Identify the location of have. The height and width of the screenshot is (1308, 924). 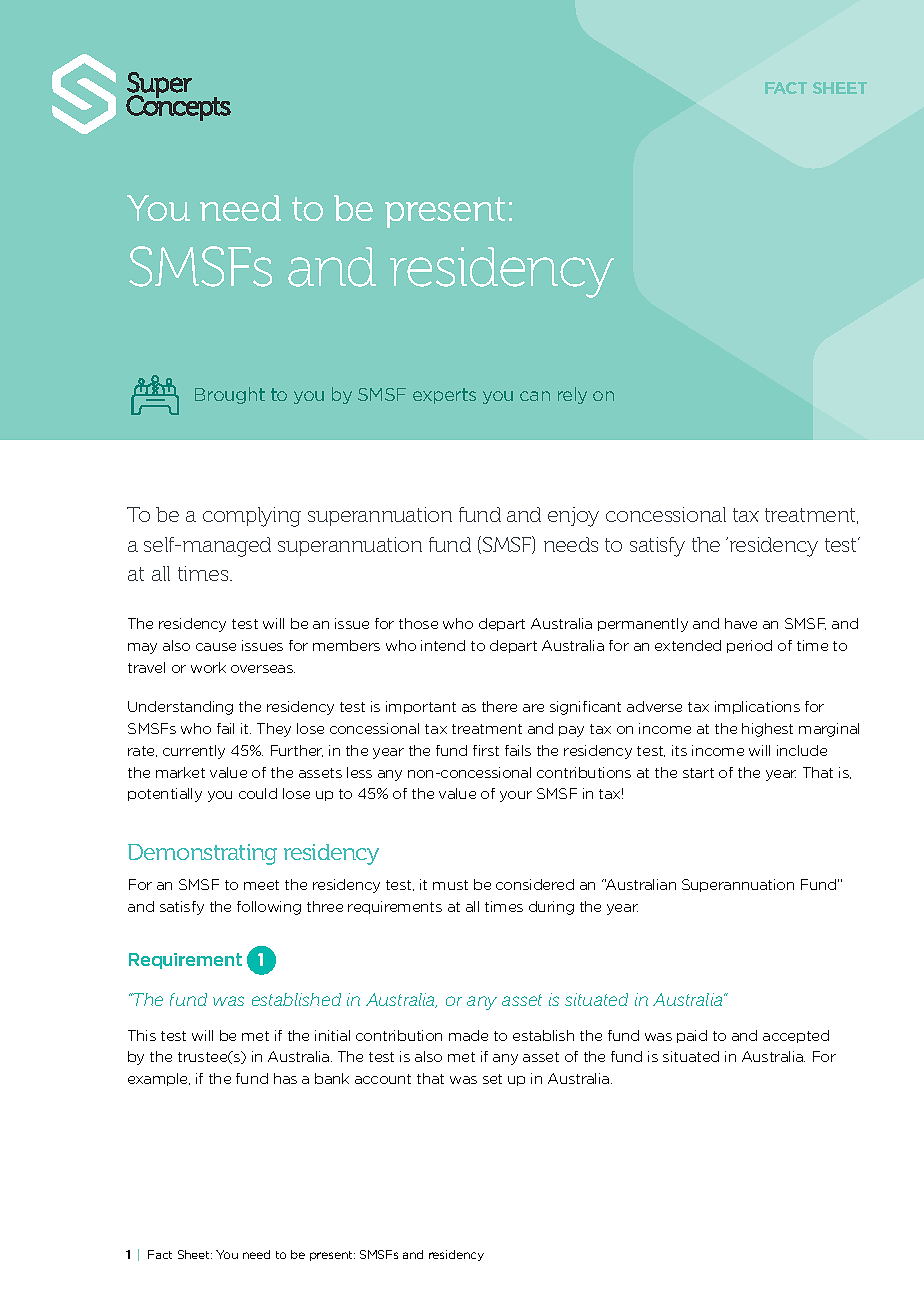
(741, 623).
